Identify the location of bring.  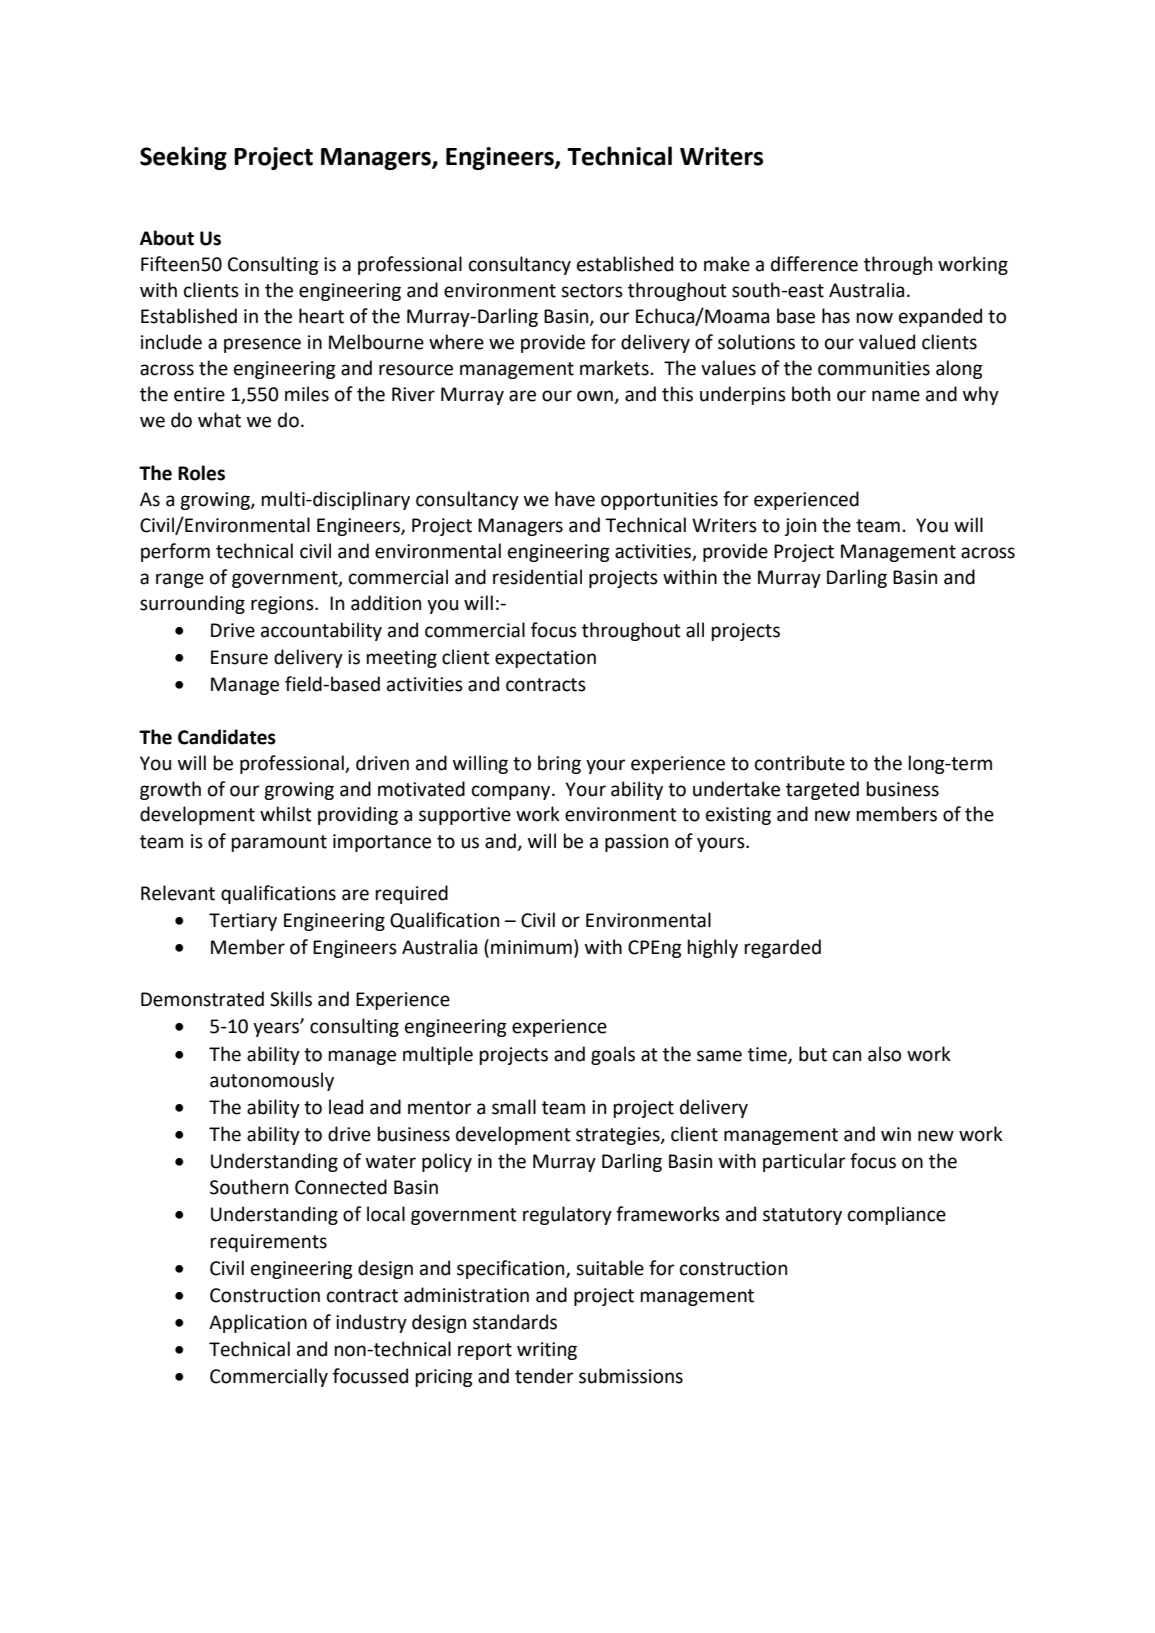
(559, 764).
